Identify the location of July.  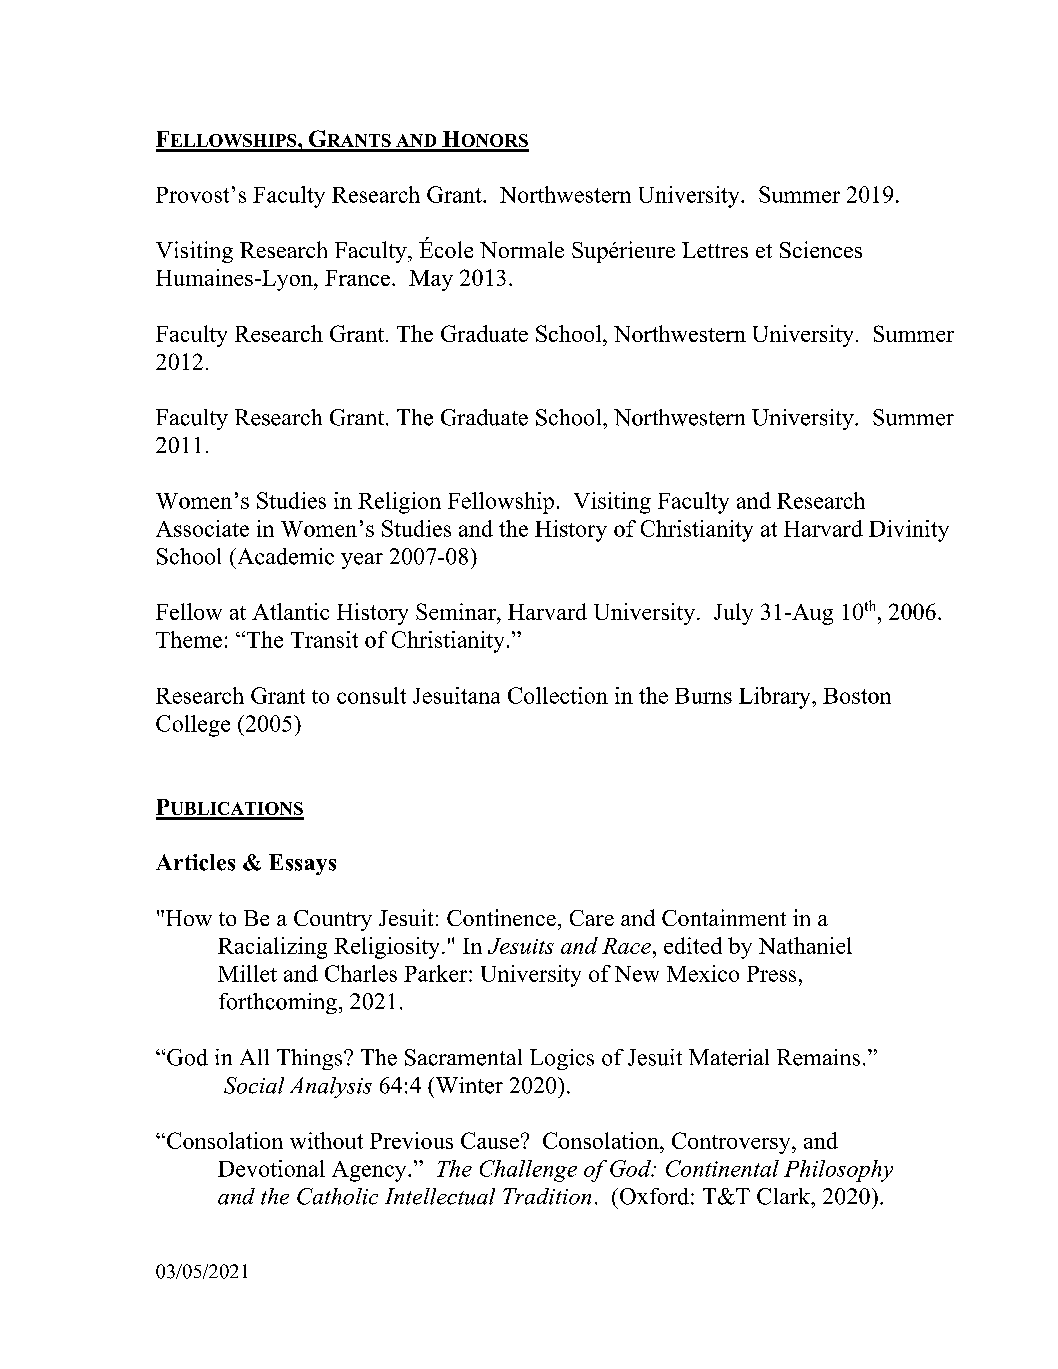
(733, 614).
